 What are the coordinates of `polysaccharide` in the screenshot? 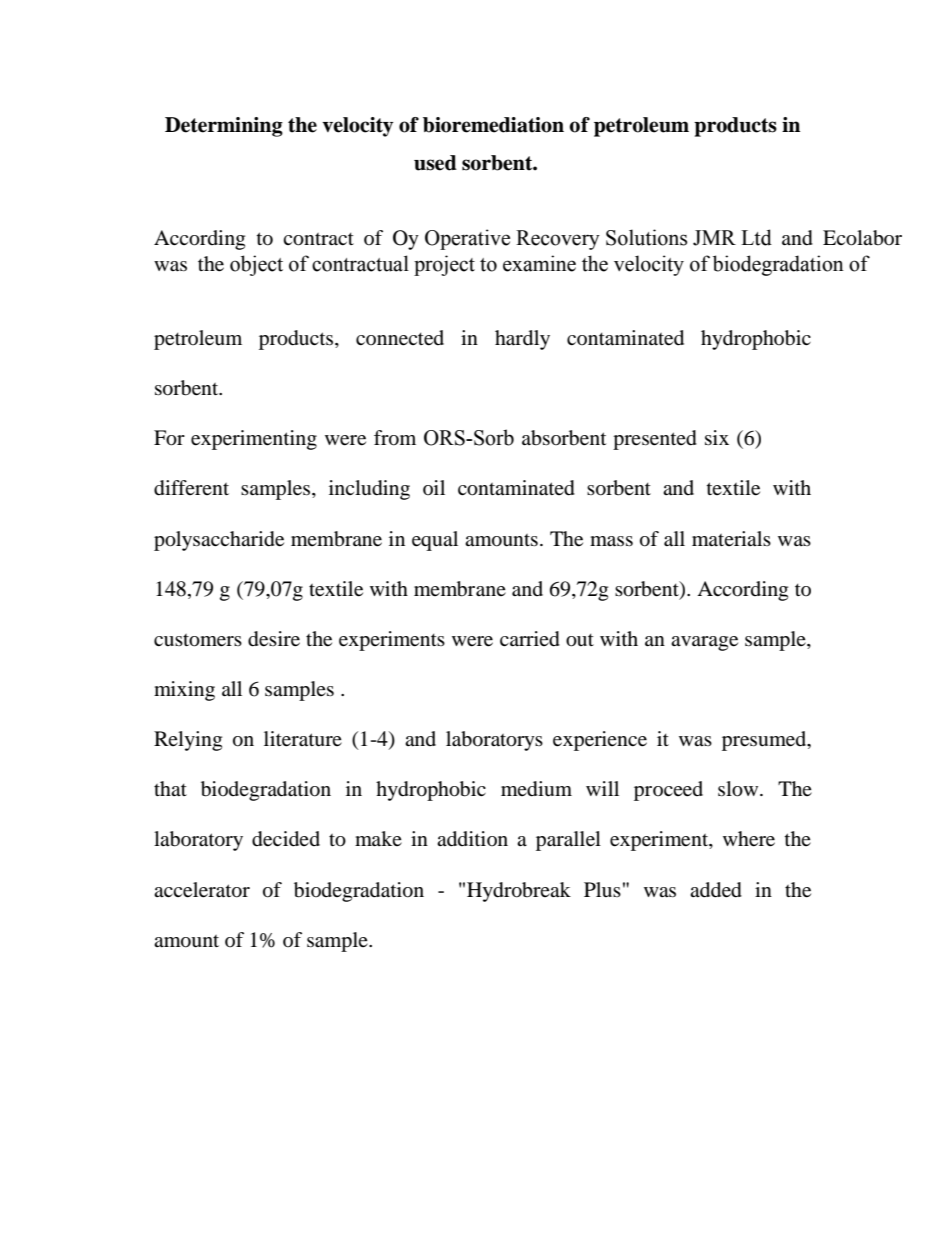 It's located at (219, 541).
